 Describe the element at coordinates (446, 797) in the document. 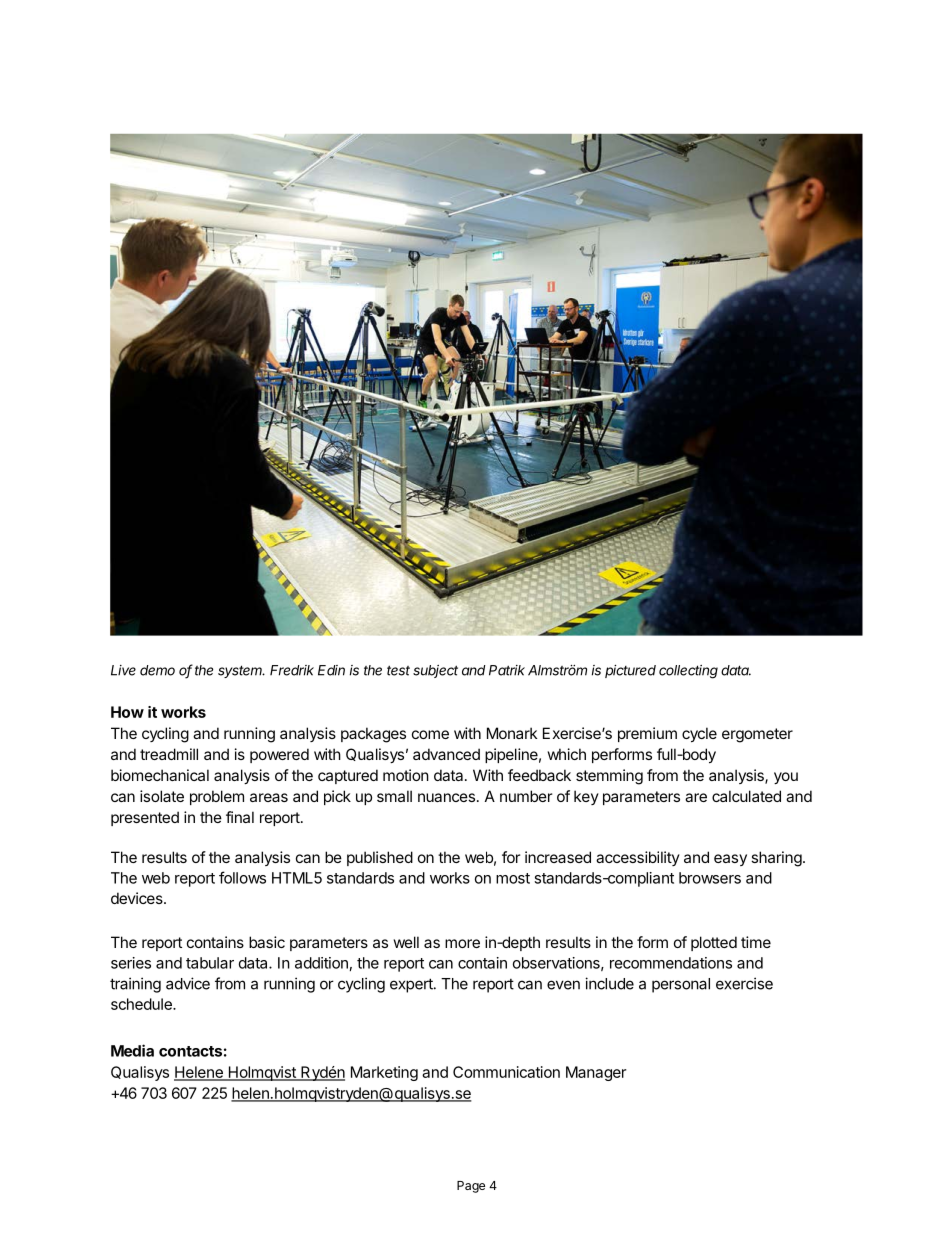

I see `nuances` at that location.
